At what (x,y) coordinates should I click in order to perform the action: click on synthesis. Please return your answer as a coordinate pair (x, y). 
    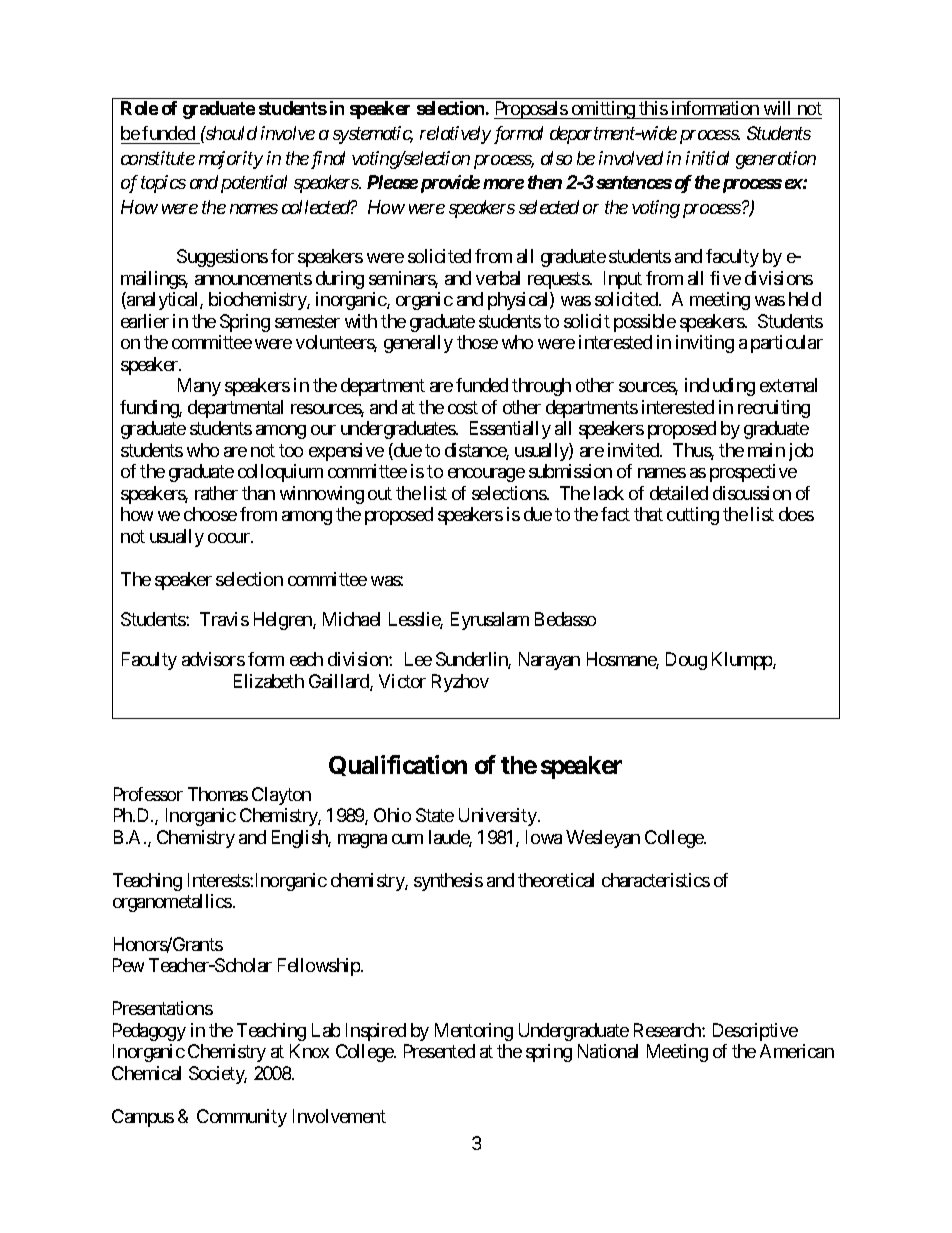
    Looking at the image, I should click on (448, 882).
